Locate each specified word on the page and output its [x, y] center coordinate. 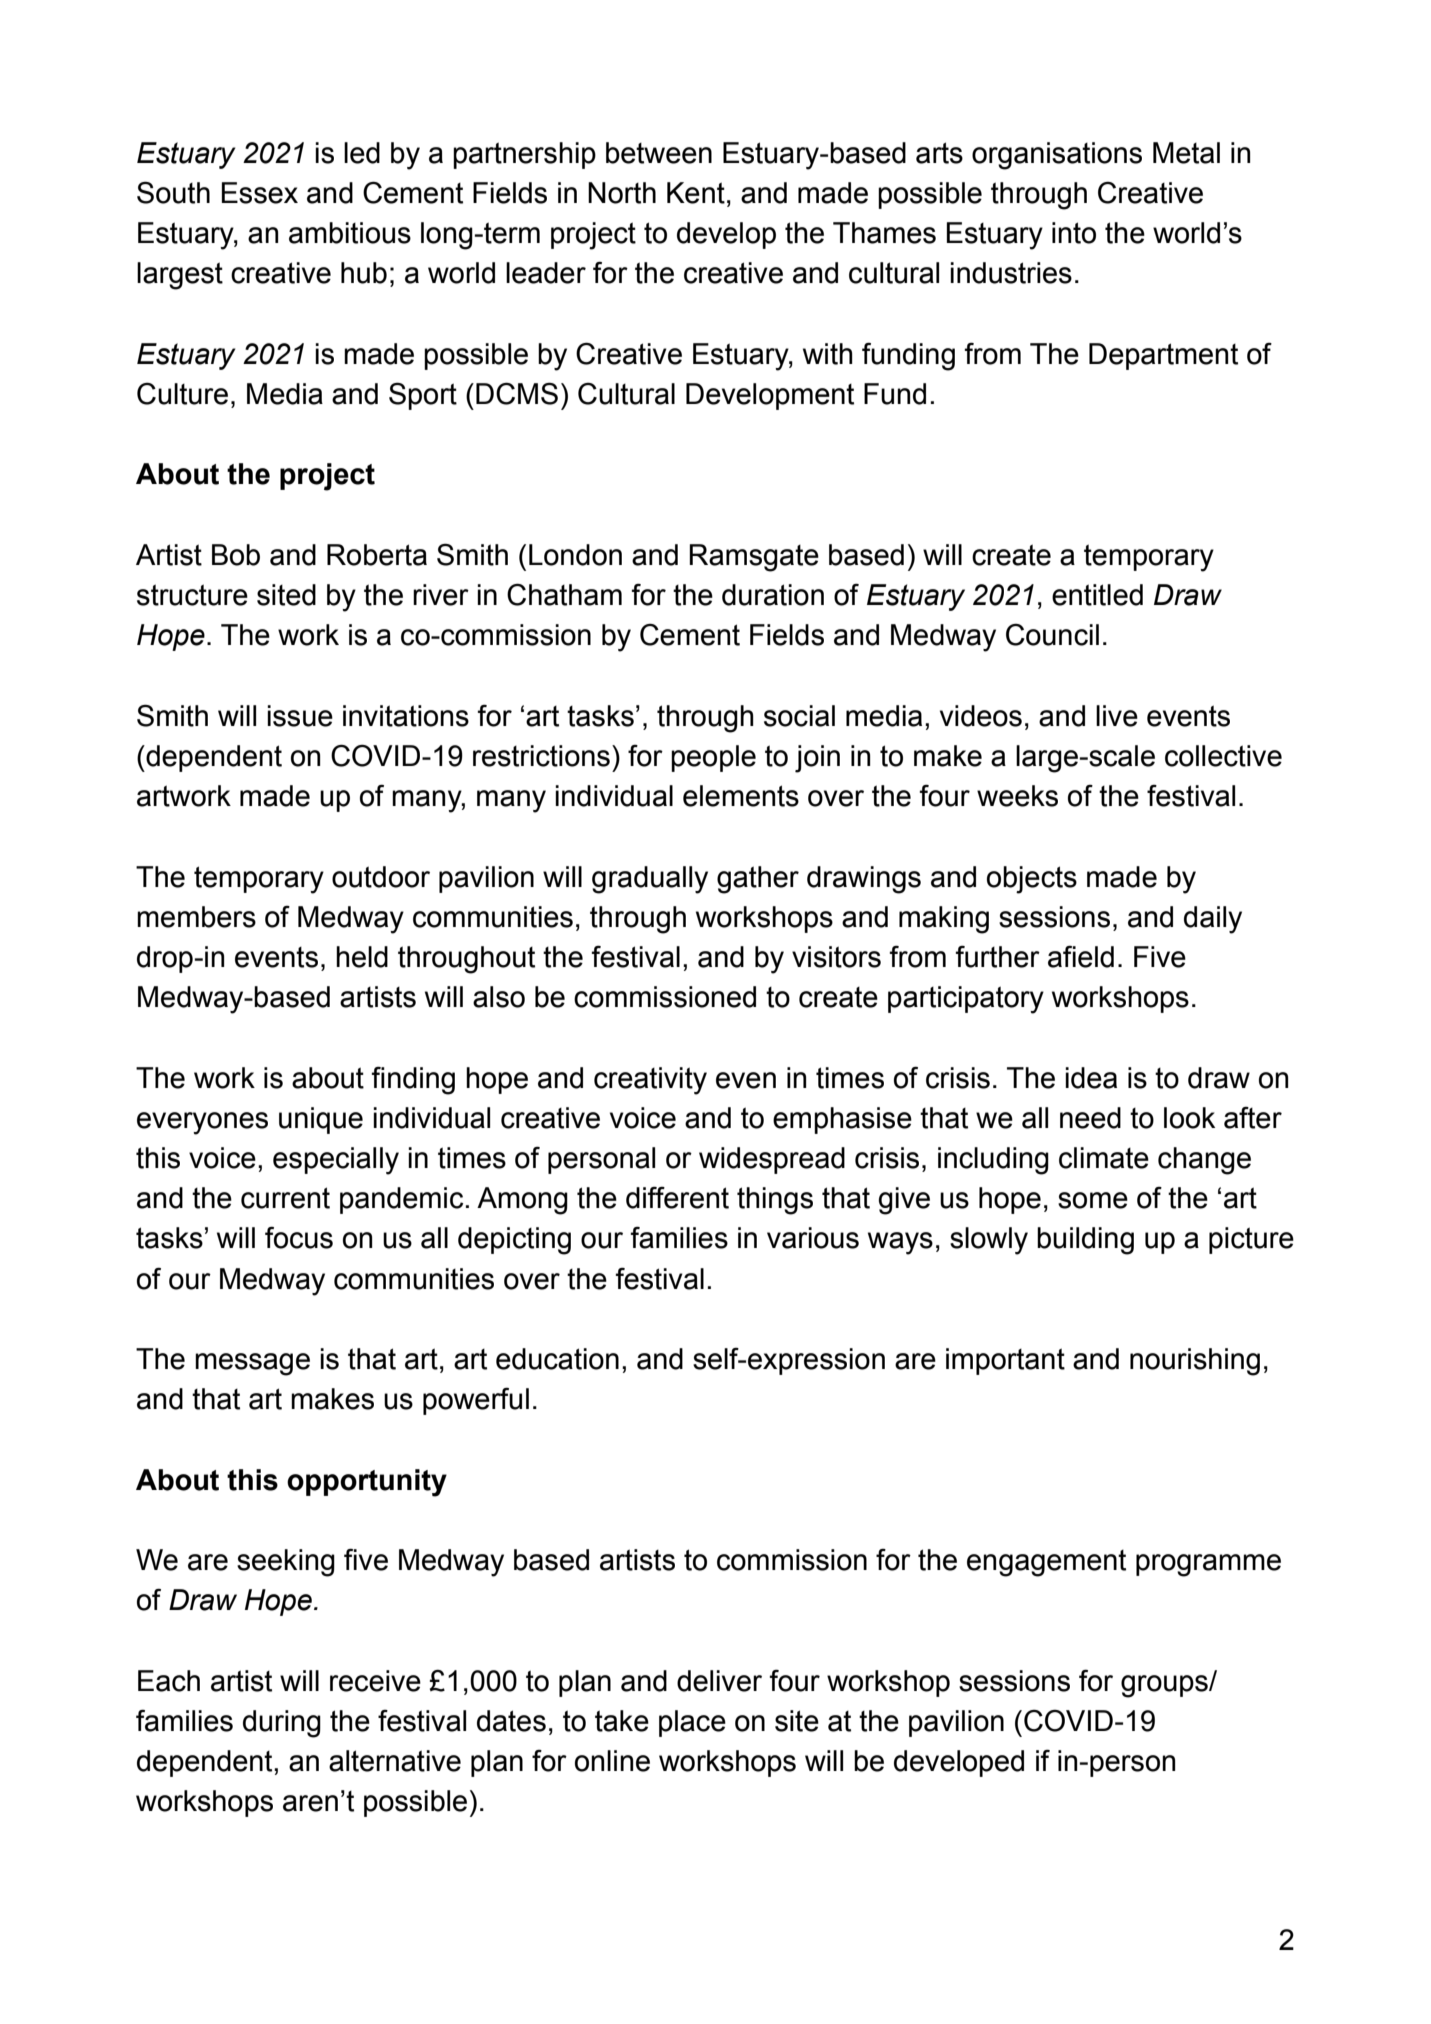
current [285, 1198]
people [713, 758]
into [1074, 233]
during [282, 1724]
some [1093, 1200]
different [677, 1198]
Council [1052, 635]
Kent [696, 193]
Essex [260, 193]
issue [300, 716]
